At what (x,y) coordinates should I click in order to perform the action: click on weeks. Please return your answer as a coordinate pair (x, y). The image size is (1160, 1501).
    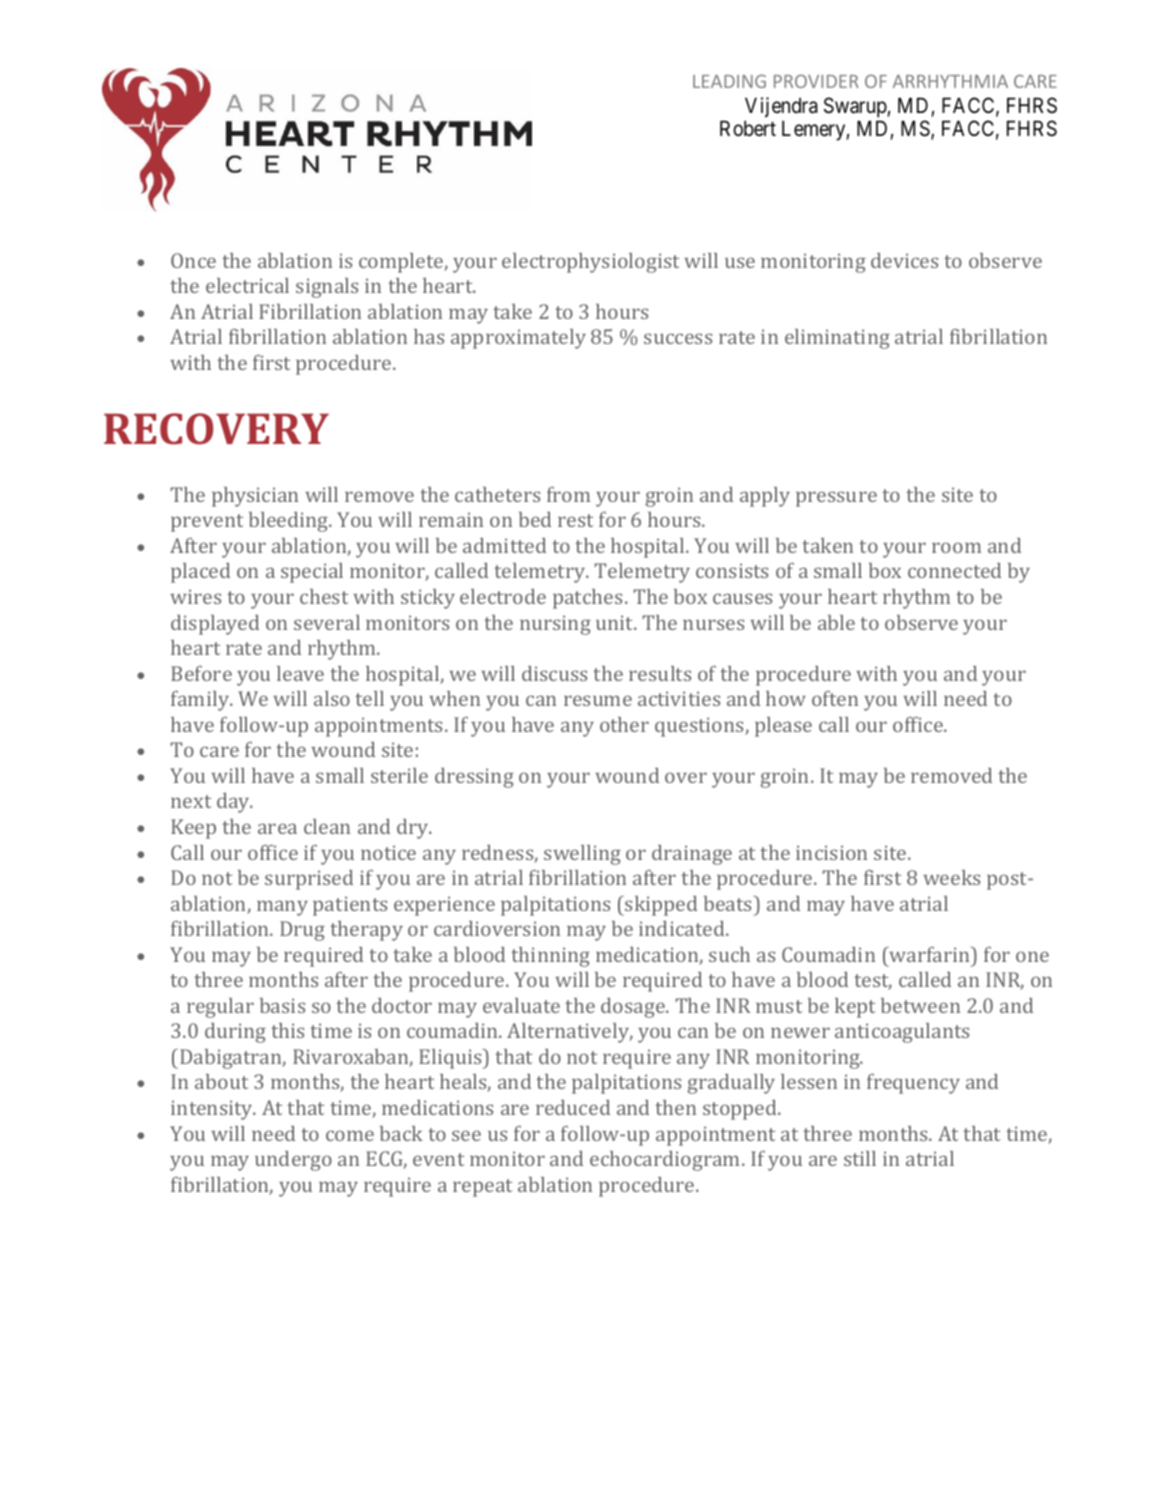
    Looking at the image, I should click on (951, 877).
